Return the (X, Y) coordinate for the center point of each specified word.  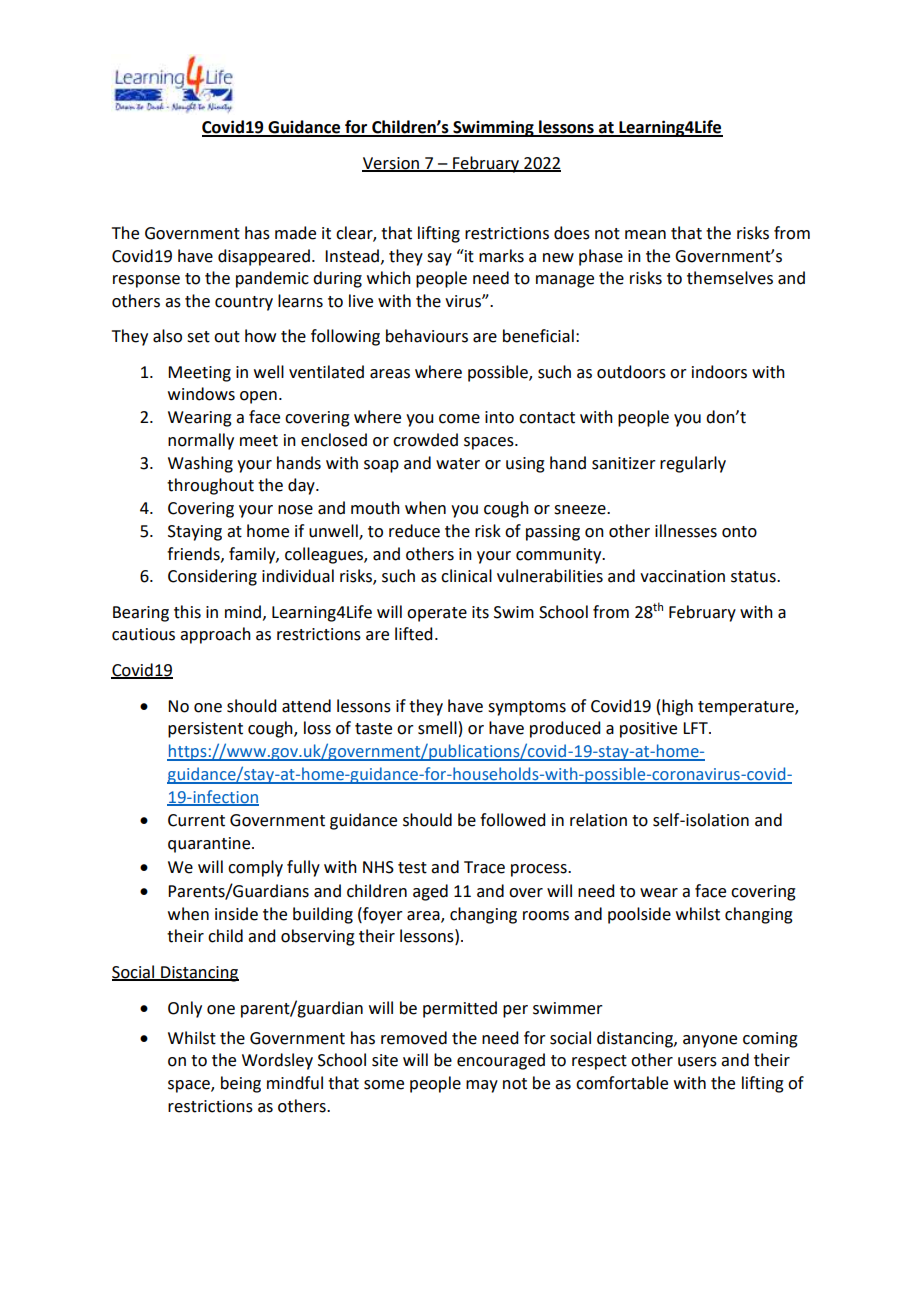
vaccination (682, 576)
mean (645, 235)
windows (201, 394)
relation (598, 820)
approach (215, 635)
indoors (719, 372)
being (241, 1084)
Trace (484, 867)
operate (437, 614)
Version (391, 164)
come (459, 419)
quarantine (210, 845)
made (295, 233)
